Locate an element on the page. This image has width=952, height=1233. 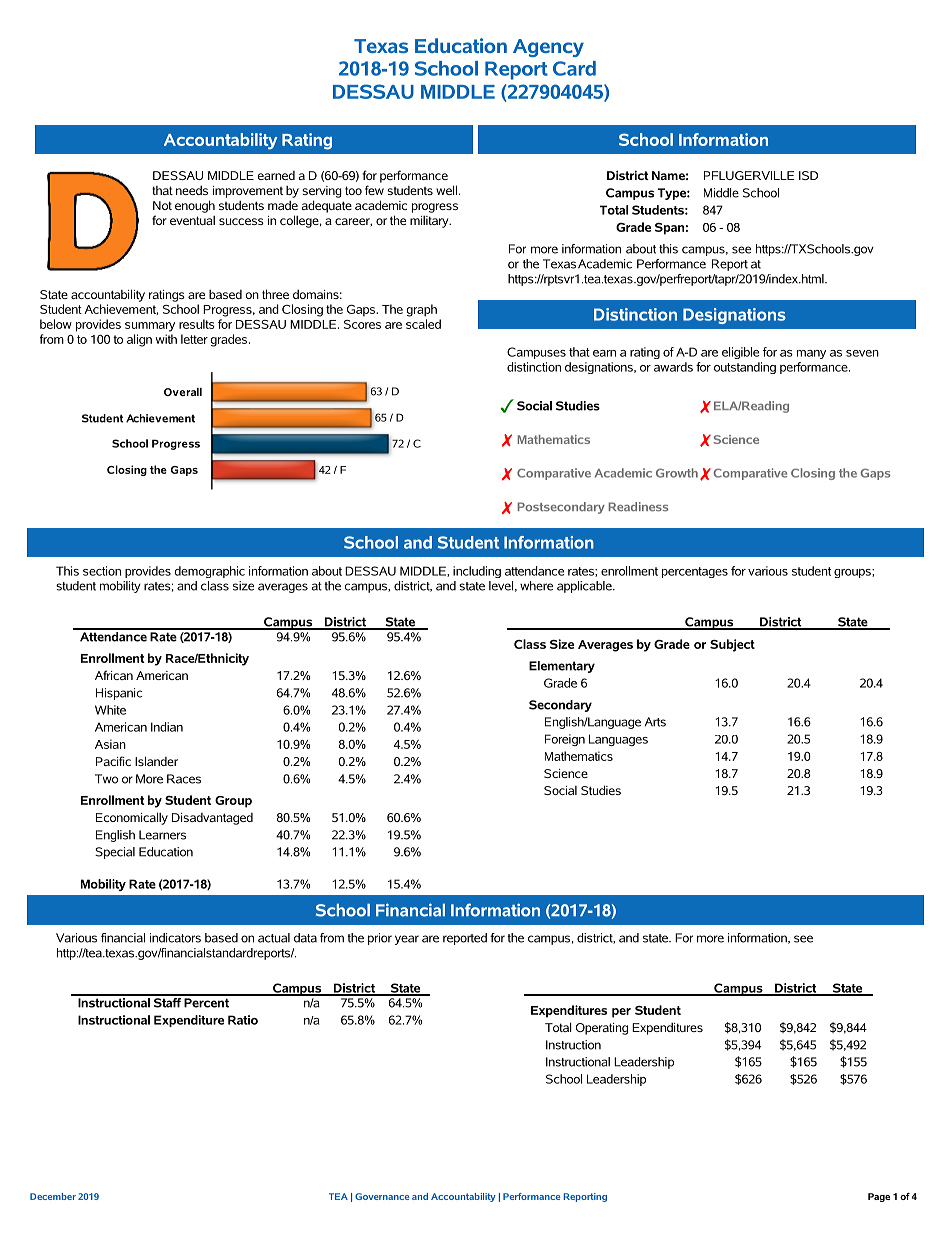
December is located at coordinates (53, 1196).
